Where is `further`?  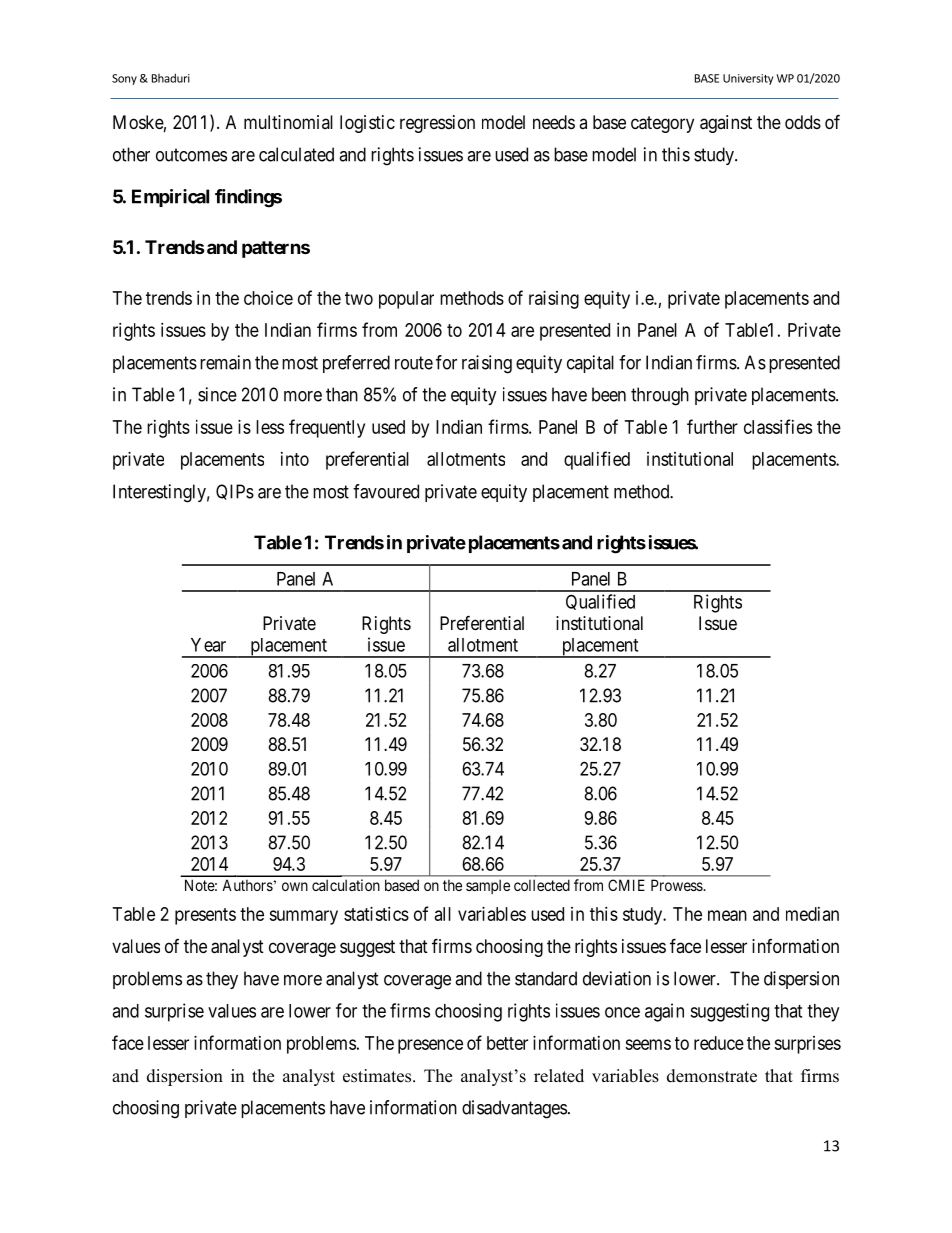
further is located at coordinates (712, 426).
